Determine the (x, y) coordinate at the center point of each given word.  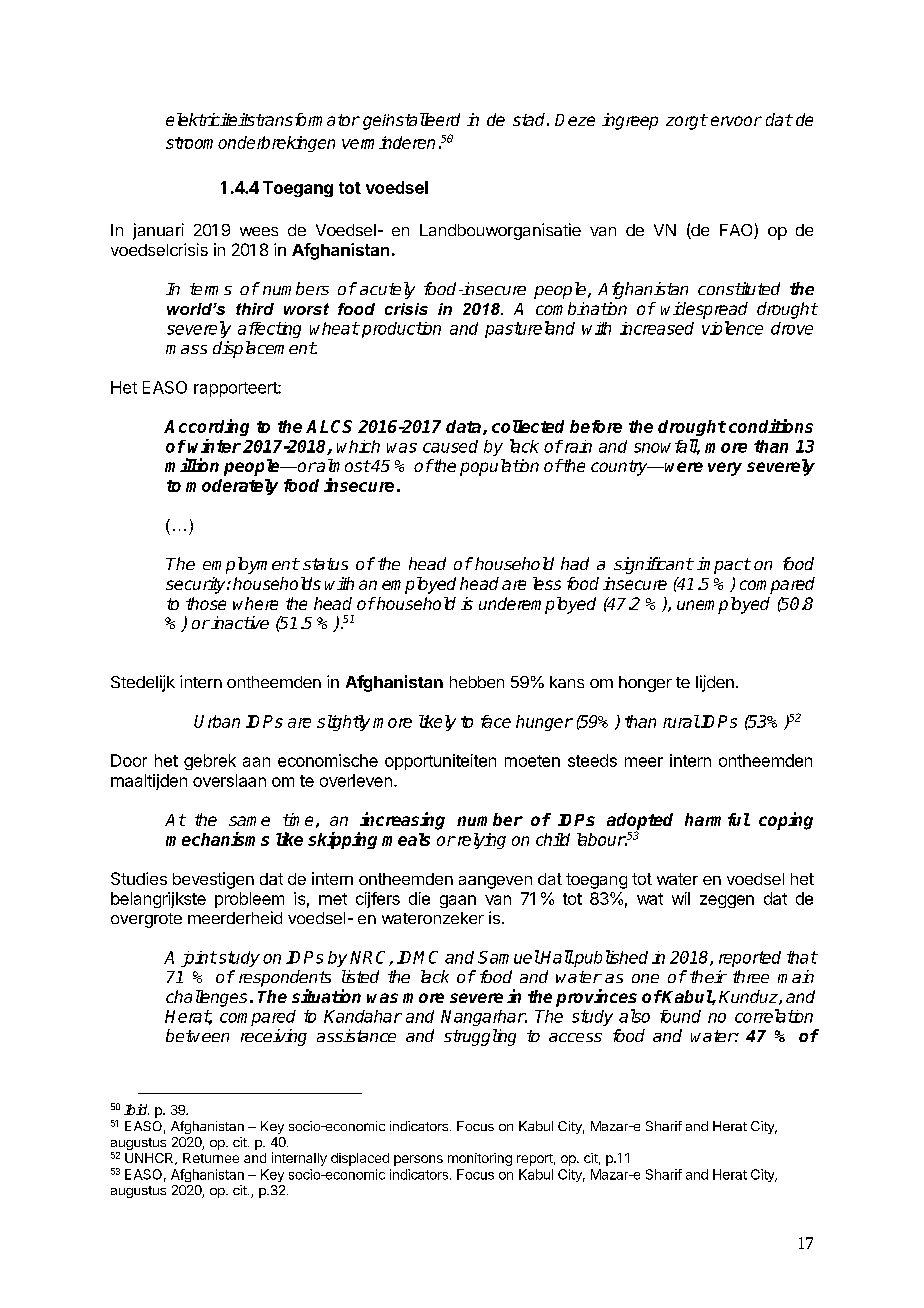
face (496, 721)
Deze (575, 120)
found (680, 1016)
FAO (737, 231)
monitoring (480, 1159)
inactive (240, 622)
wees (259, 231)
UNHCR (150, 1159)
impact (724, 565)
